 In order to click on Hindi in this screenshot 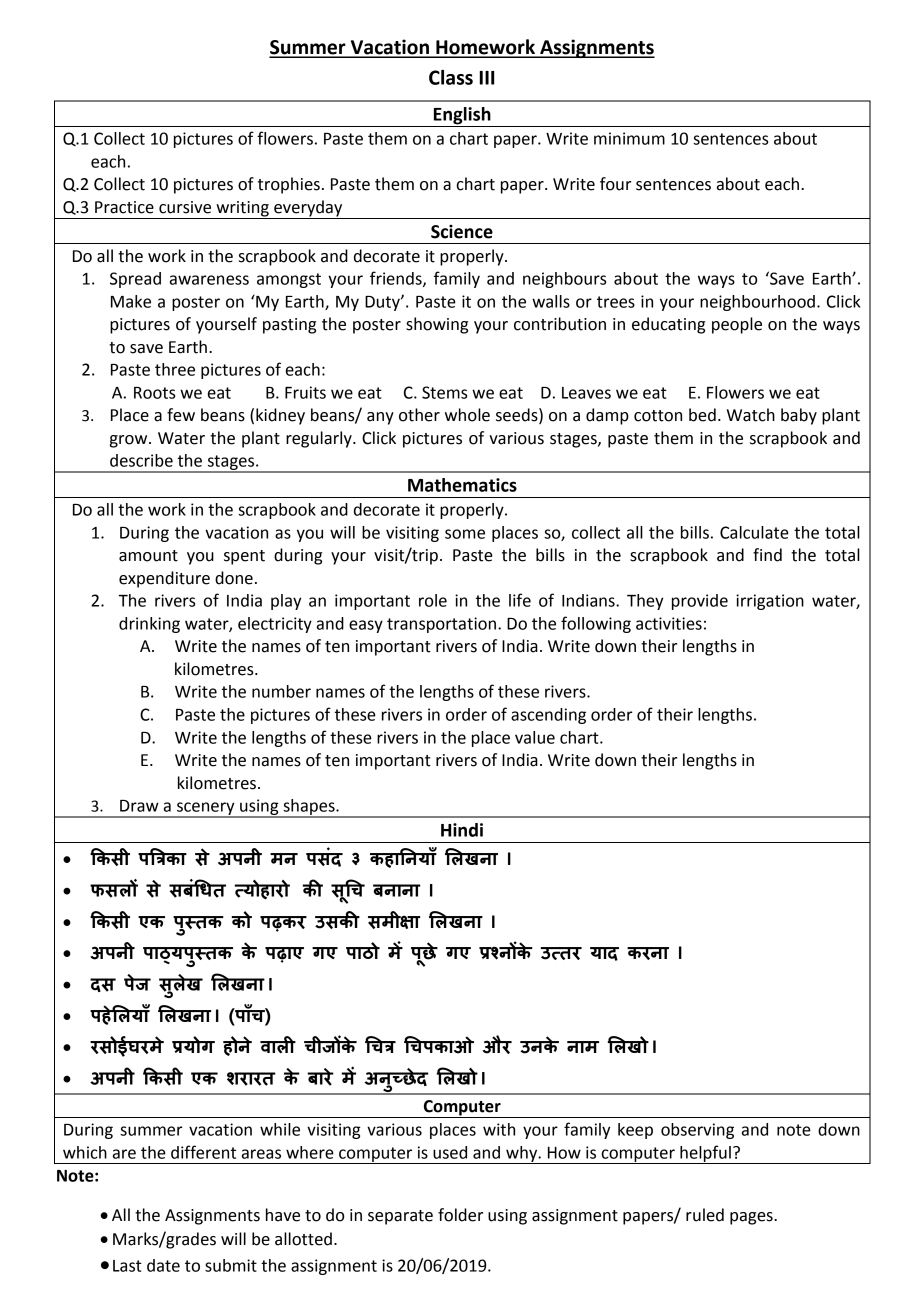, I will do `click(462, 830)`.
